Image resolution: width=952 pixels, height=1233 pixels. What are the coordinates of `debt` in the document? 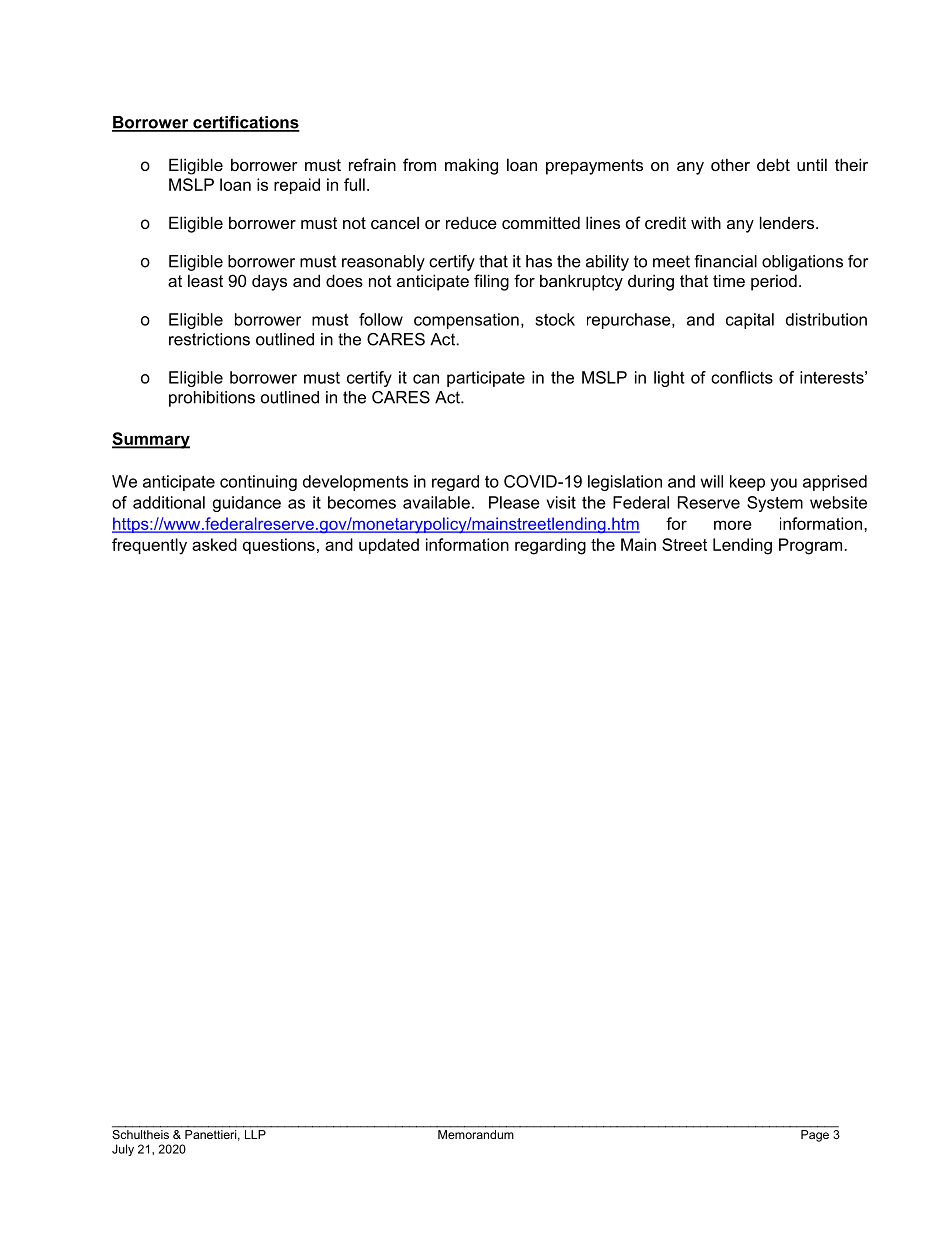 It's located at (773, 164).
